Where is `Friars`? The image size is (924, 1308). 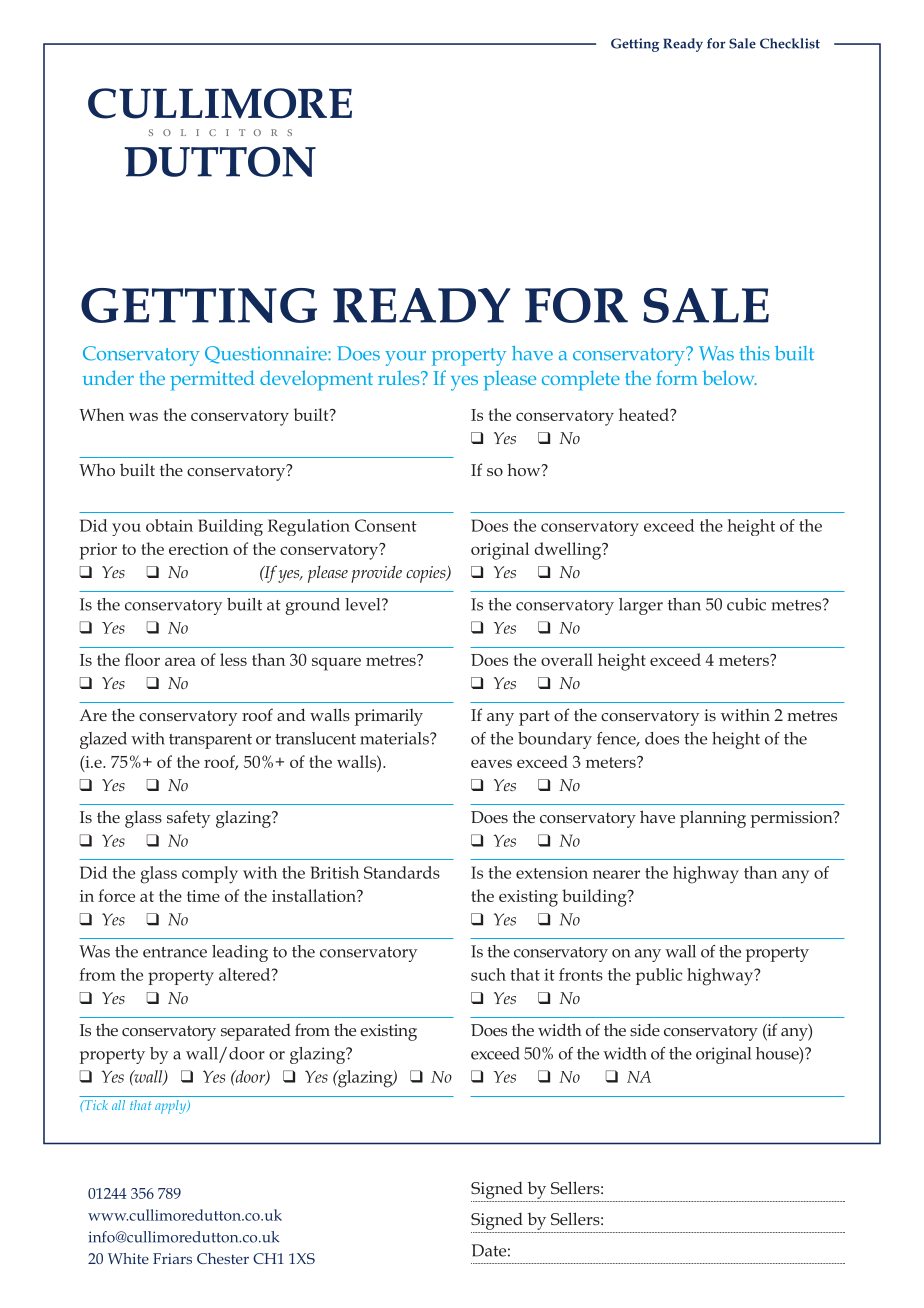 Friars is located at coordinates (172, 1258).
